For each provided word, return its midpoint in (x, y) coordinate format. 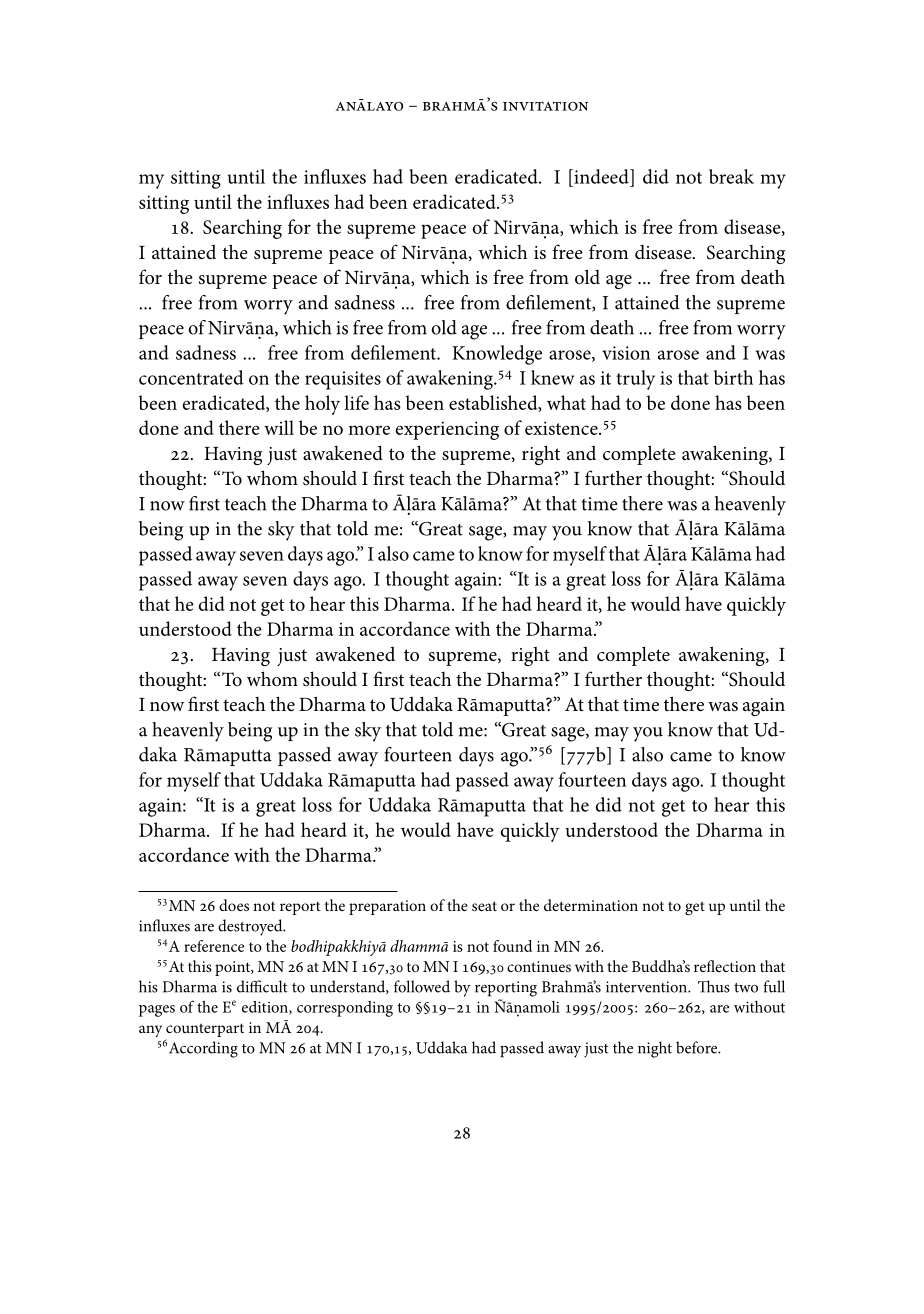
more (369, 430)
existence (562, 428)
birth (733, 377)
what (566, 402)
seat (484, 906)
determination (591, 905)
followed (422, 986)
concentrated (191, 377)
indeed (601, 176)
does (234, 905)
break (731, 176)
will (279, 427)
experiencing (447, 430)
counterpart (205, 1030)
